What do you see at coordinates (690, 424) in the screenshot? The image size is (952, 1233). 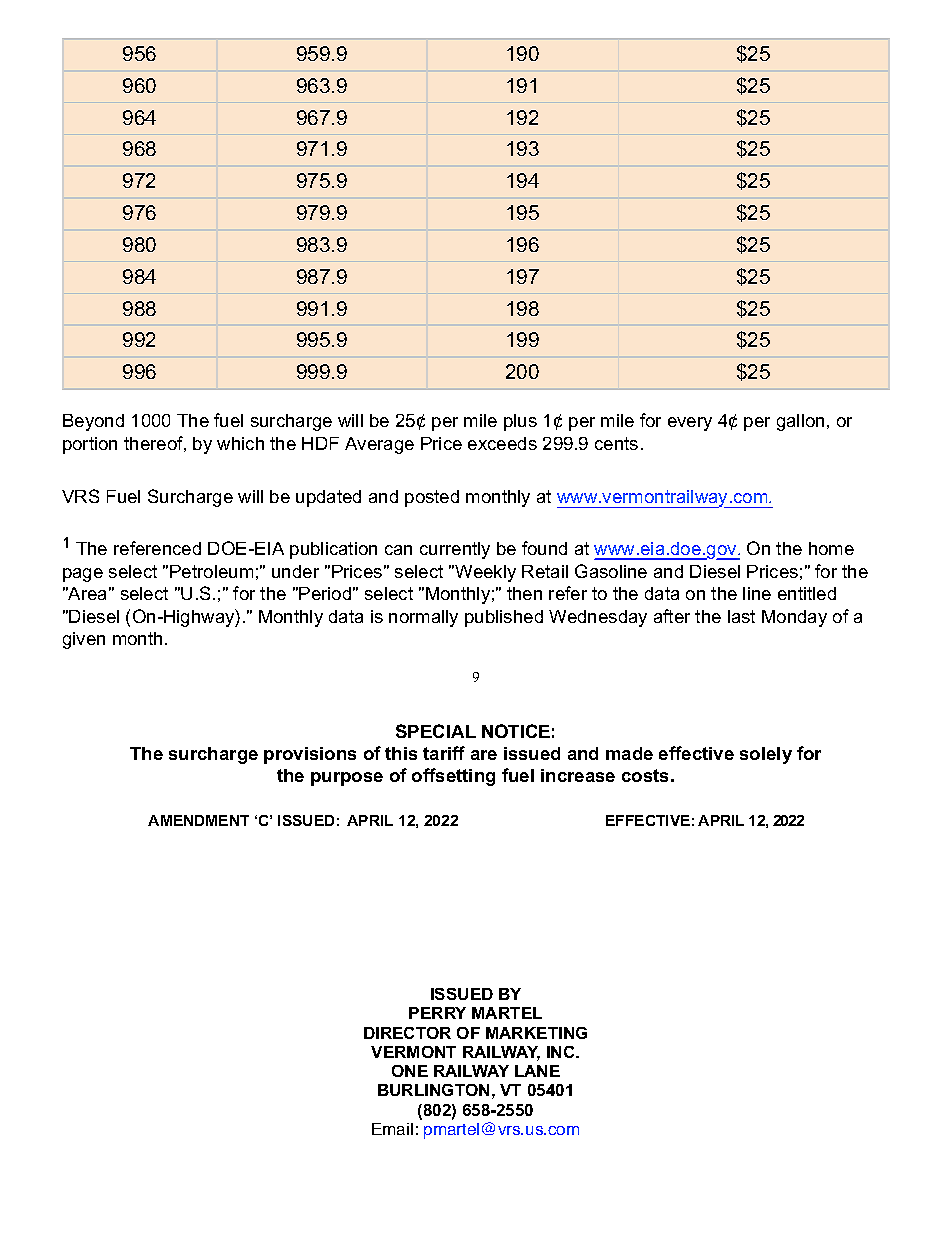 I see `every` at bounding box center [690, 424].
